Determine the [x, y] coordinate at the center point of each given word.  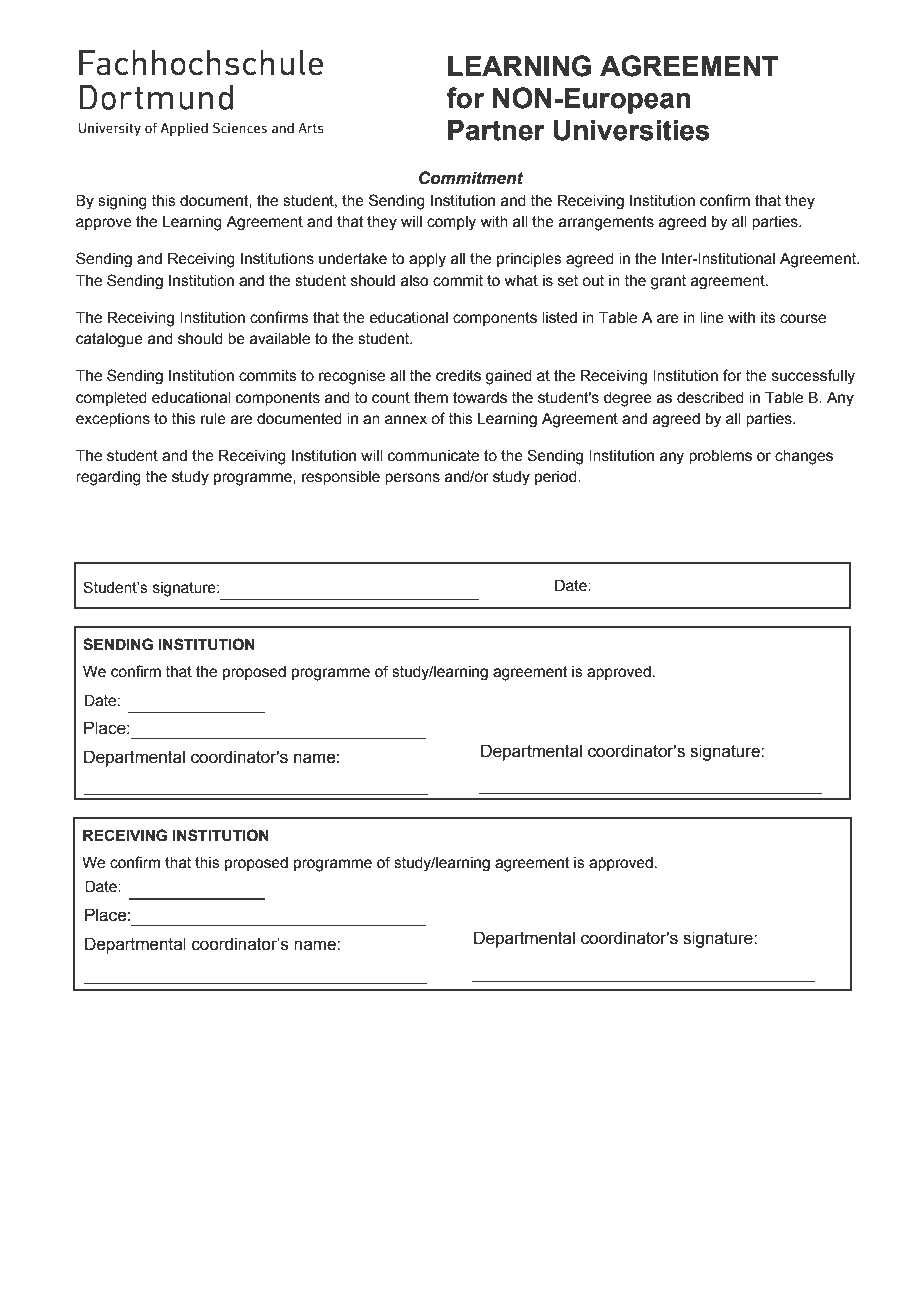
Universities [632, 130]
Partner [496, 130]
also [414, 281]
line [712, 318]
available [280, 339]
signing [122, 202]
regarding [108, 478]
